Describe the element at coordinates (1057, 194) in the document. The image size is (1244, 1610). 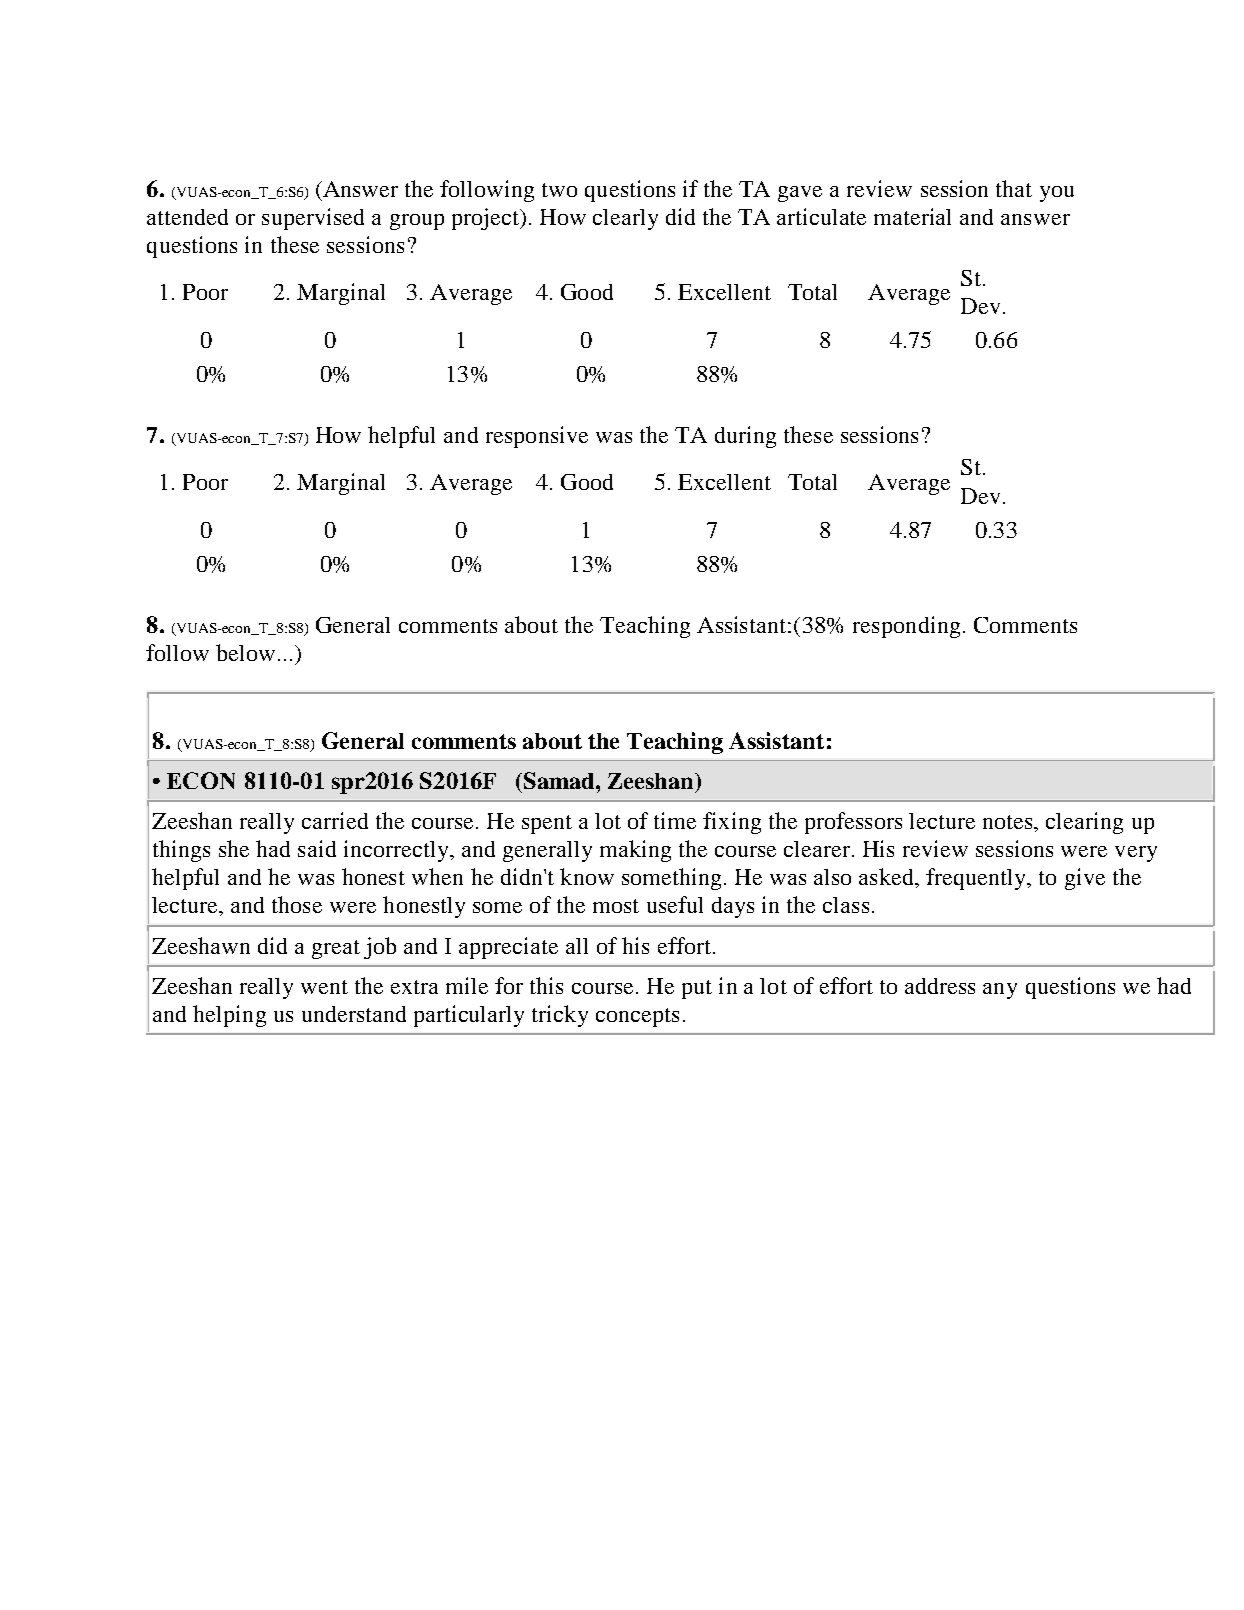
I see `you` at that location.
